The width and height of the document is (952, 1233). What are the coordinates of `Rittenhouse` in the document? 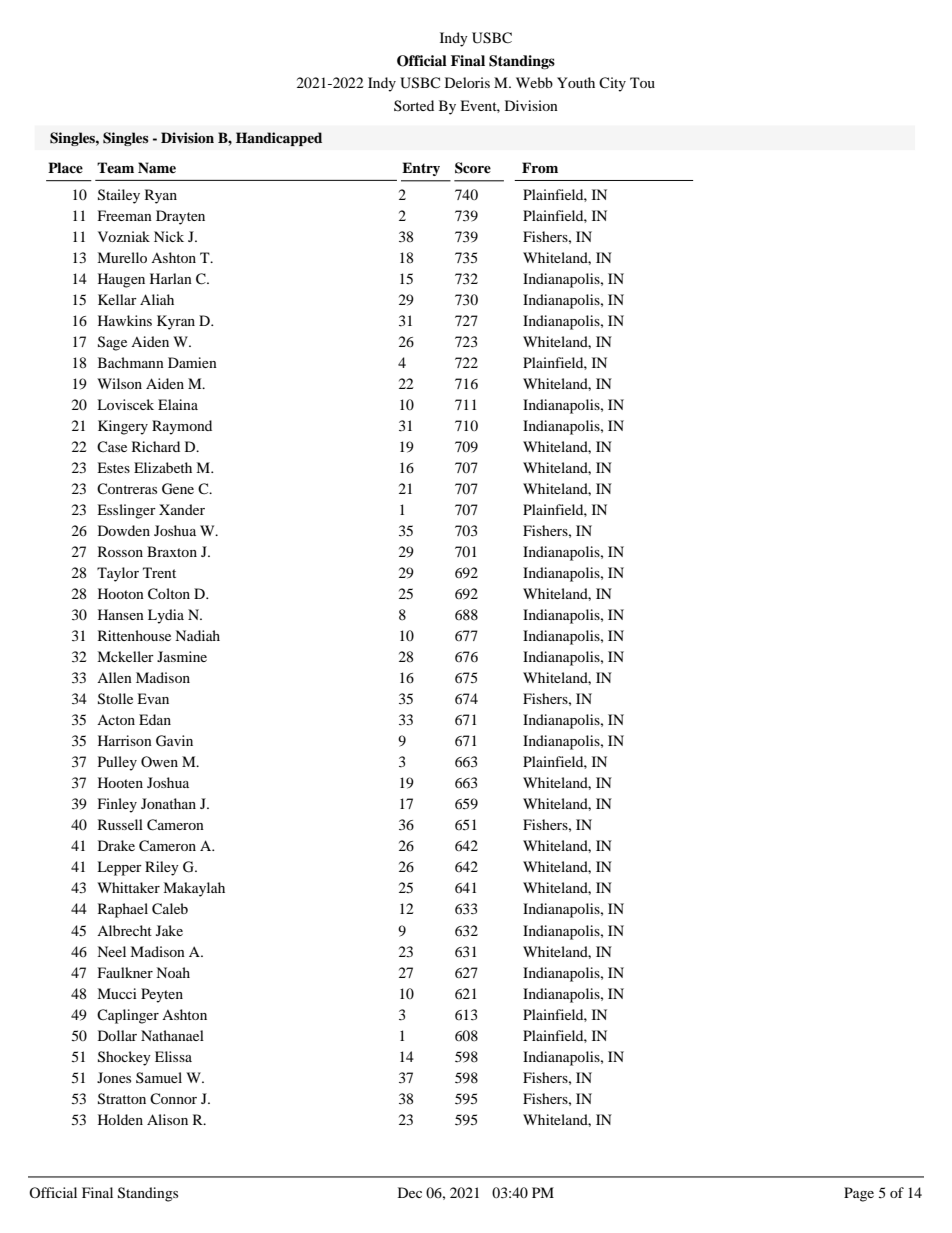 It's located at (134, 635).
